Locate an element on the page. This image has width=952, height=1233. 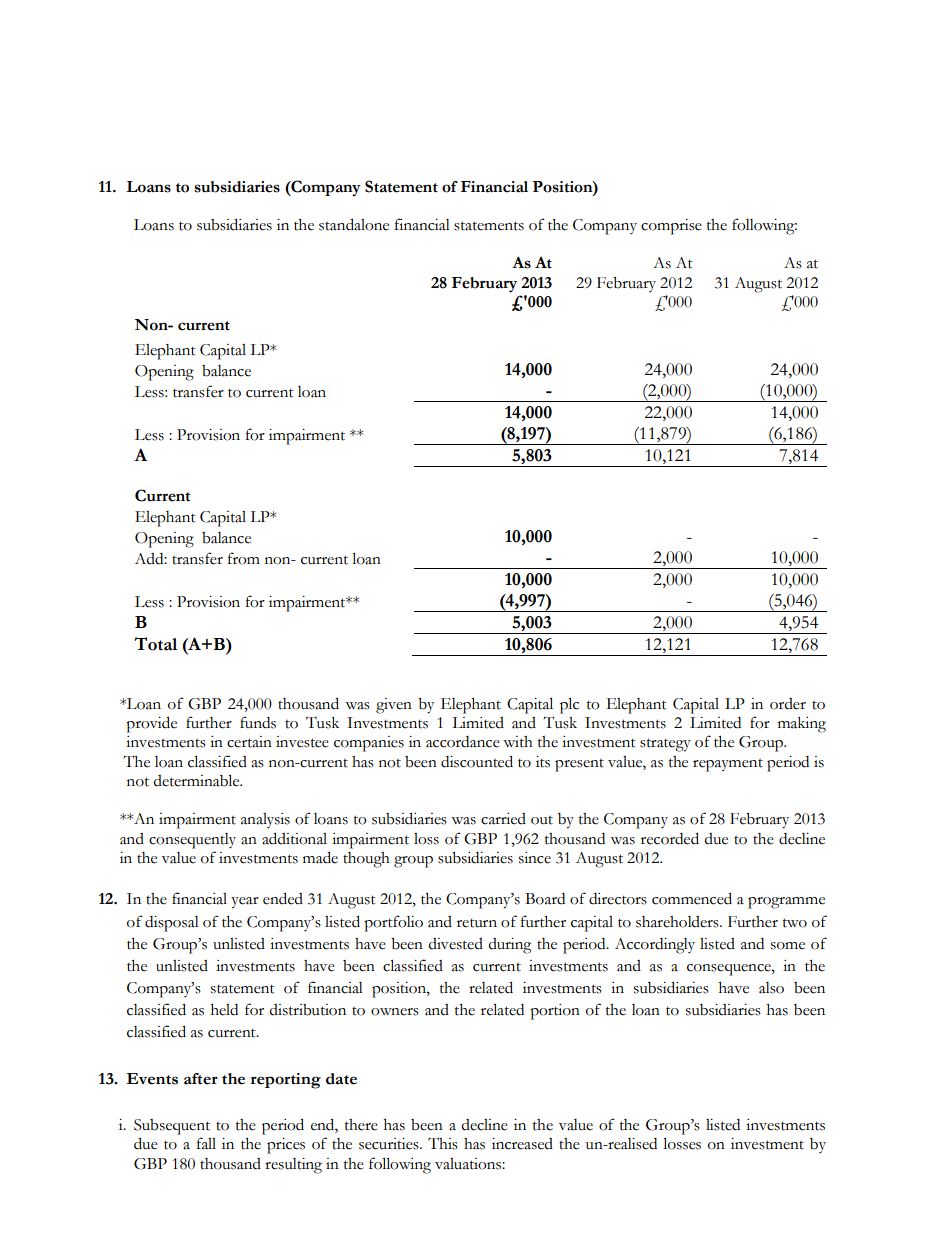
given is located at coordinates (394, 706).
